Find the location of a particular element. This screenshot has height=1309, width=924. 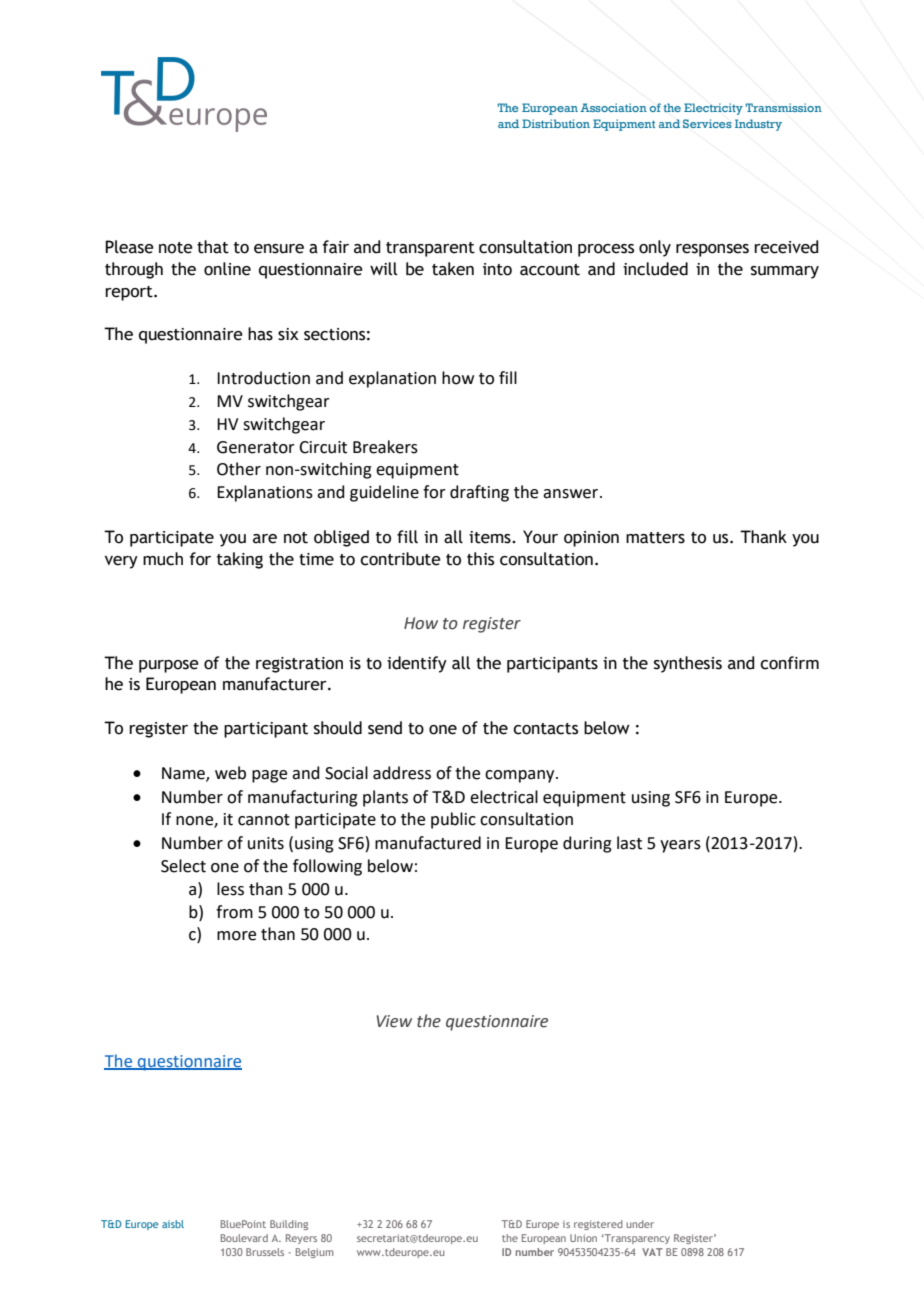

years is located at coordinates (680, 846).
